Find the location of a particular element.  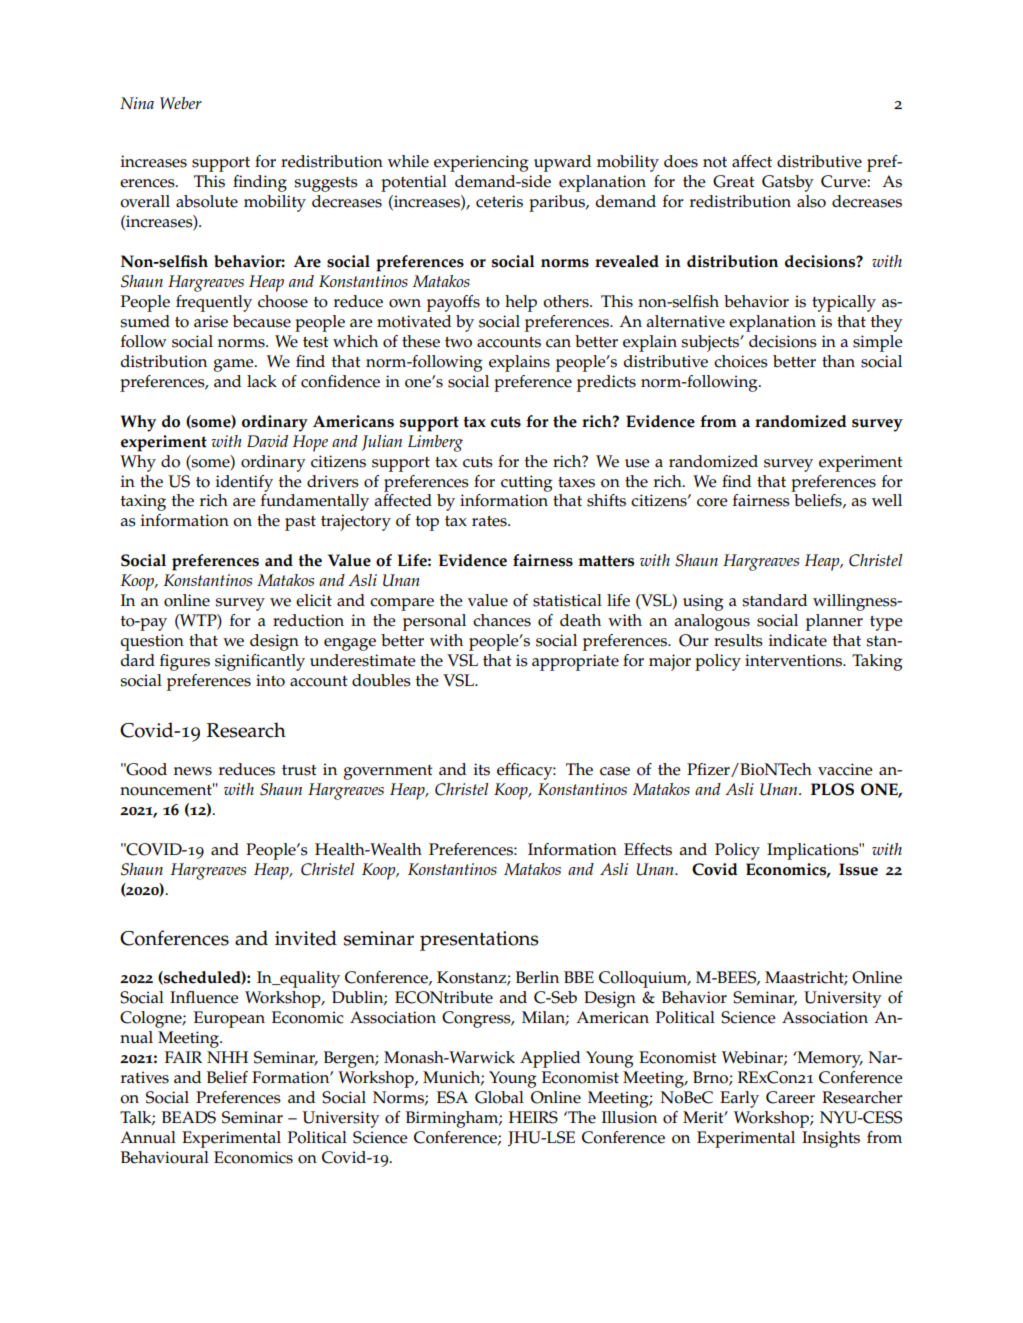

two is located at coordinates (458, 342).
